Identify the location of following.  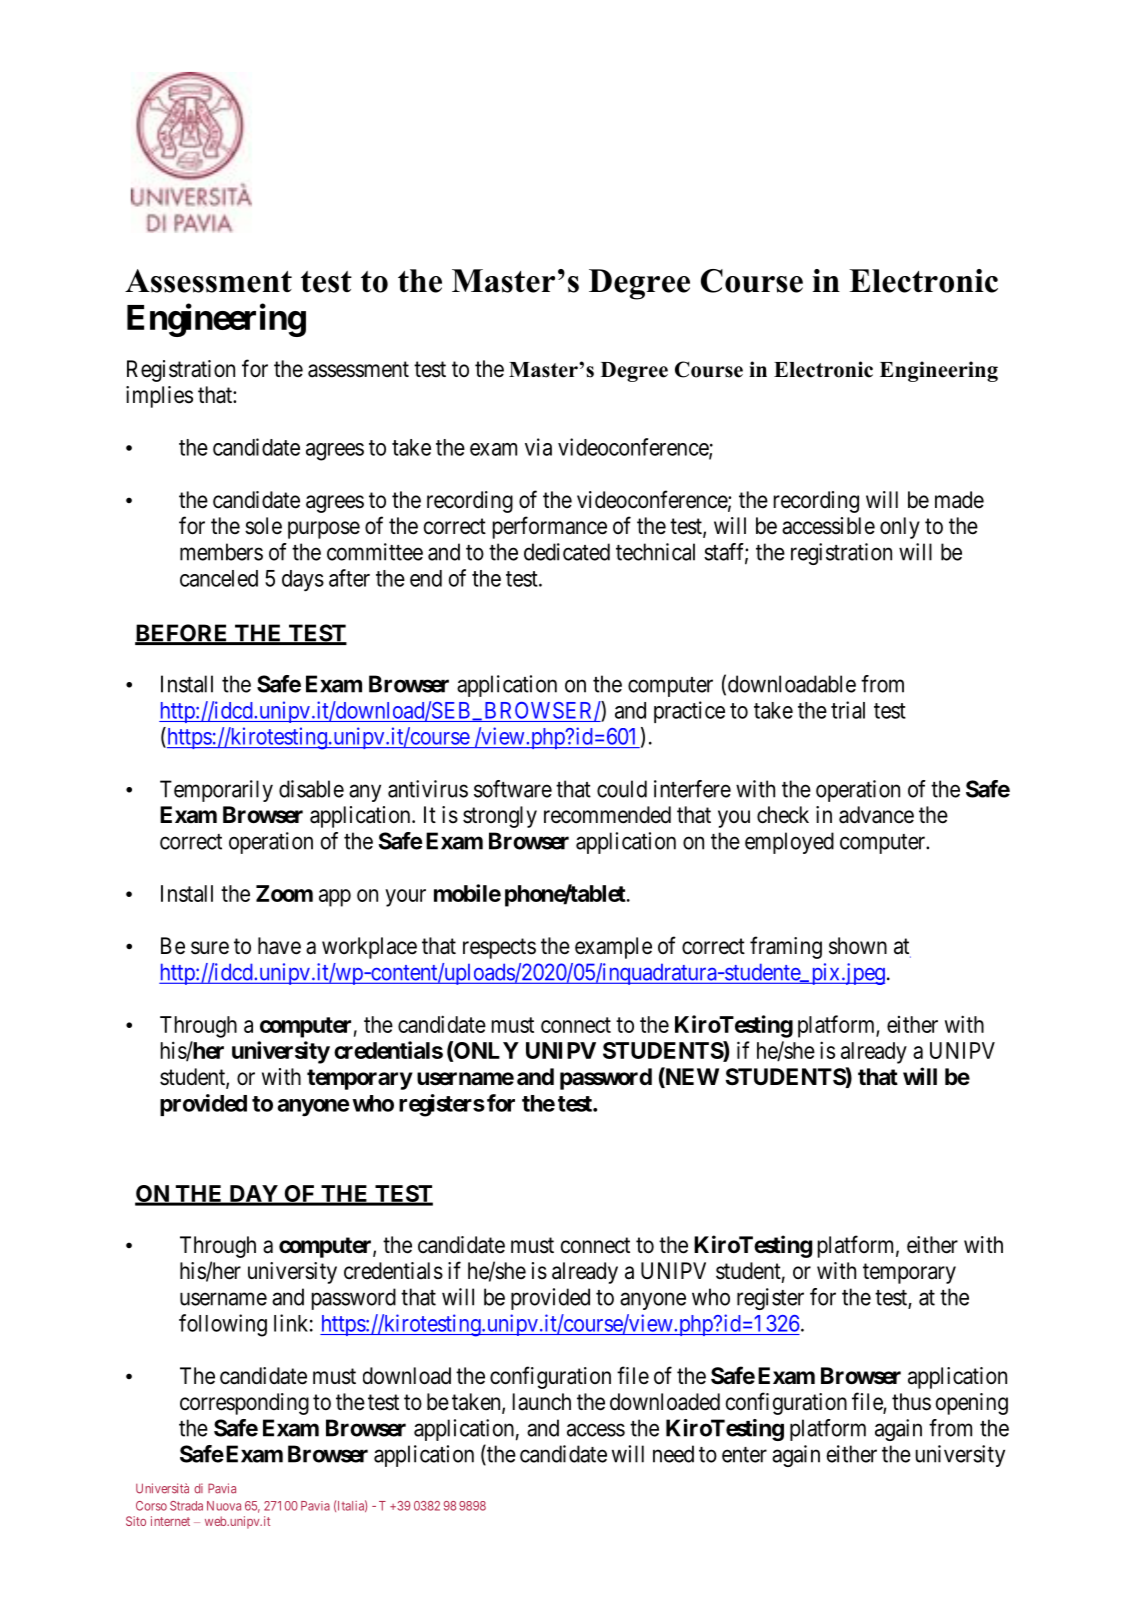
(223, 1325).
